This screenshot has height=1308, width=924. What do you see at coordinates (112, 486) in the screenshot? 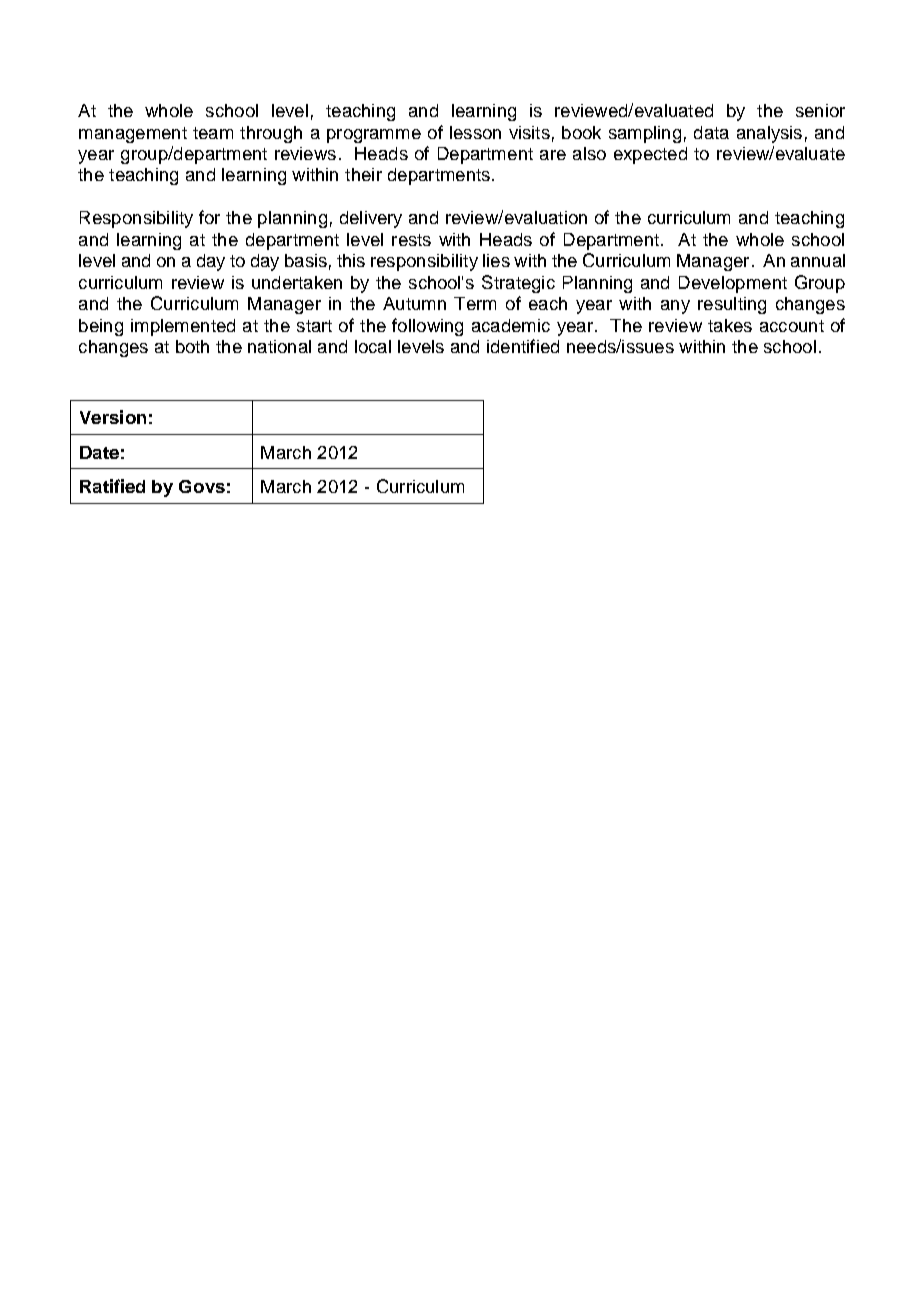
I see `Ratified` at bounding box center [112, 486].
